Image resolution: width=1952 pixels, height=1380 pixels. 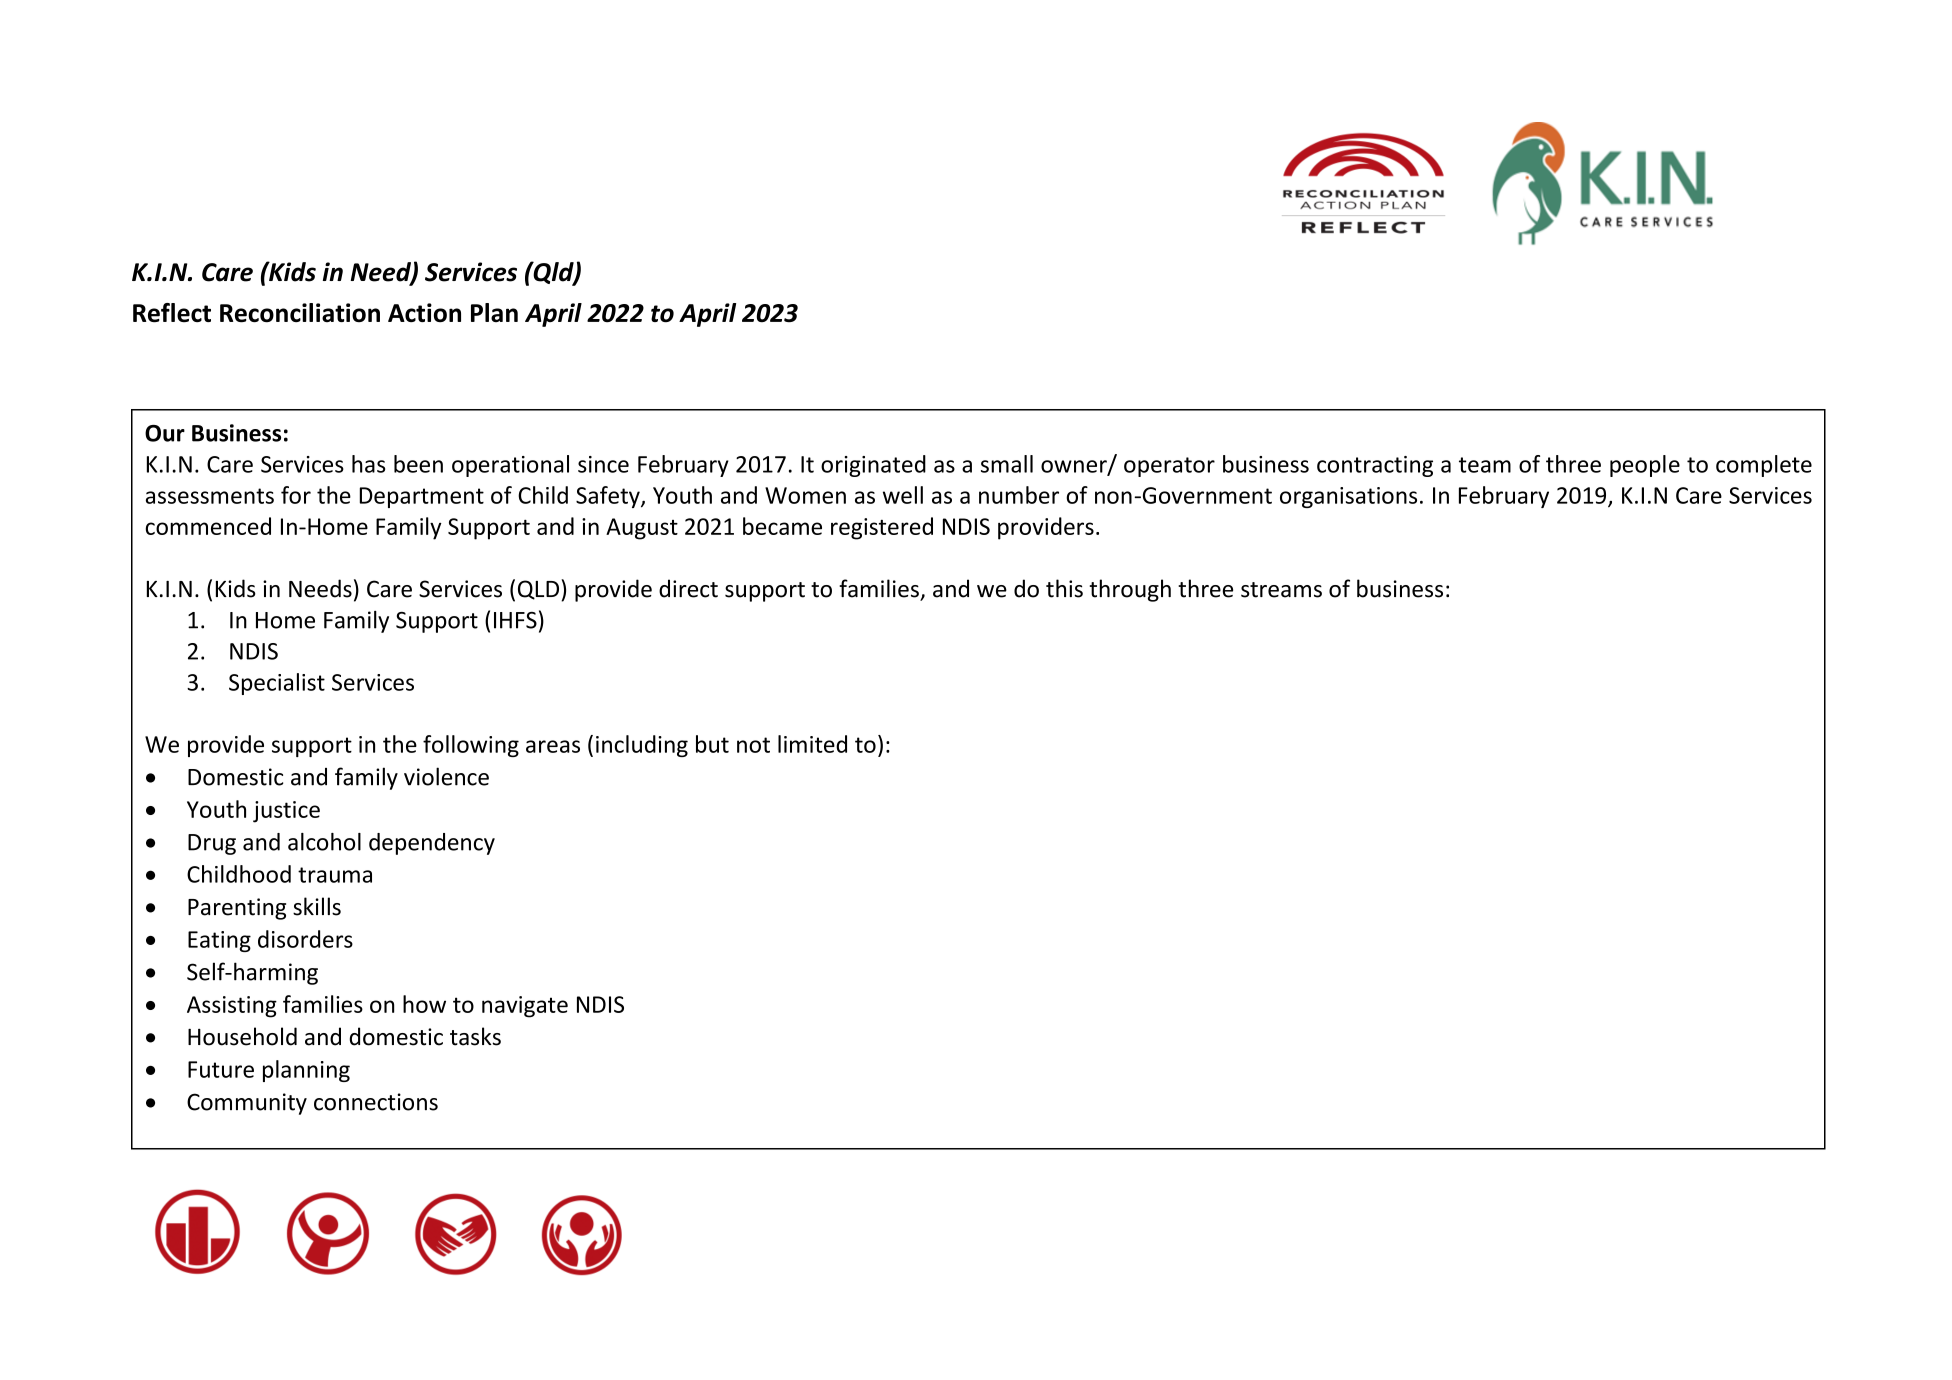 What do you see at coordinates (1485, 465) in the screenshot?
I see `team` at bounding box center [1485, 465].
